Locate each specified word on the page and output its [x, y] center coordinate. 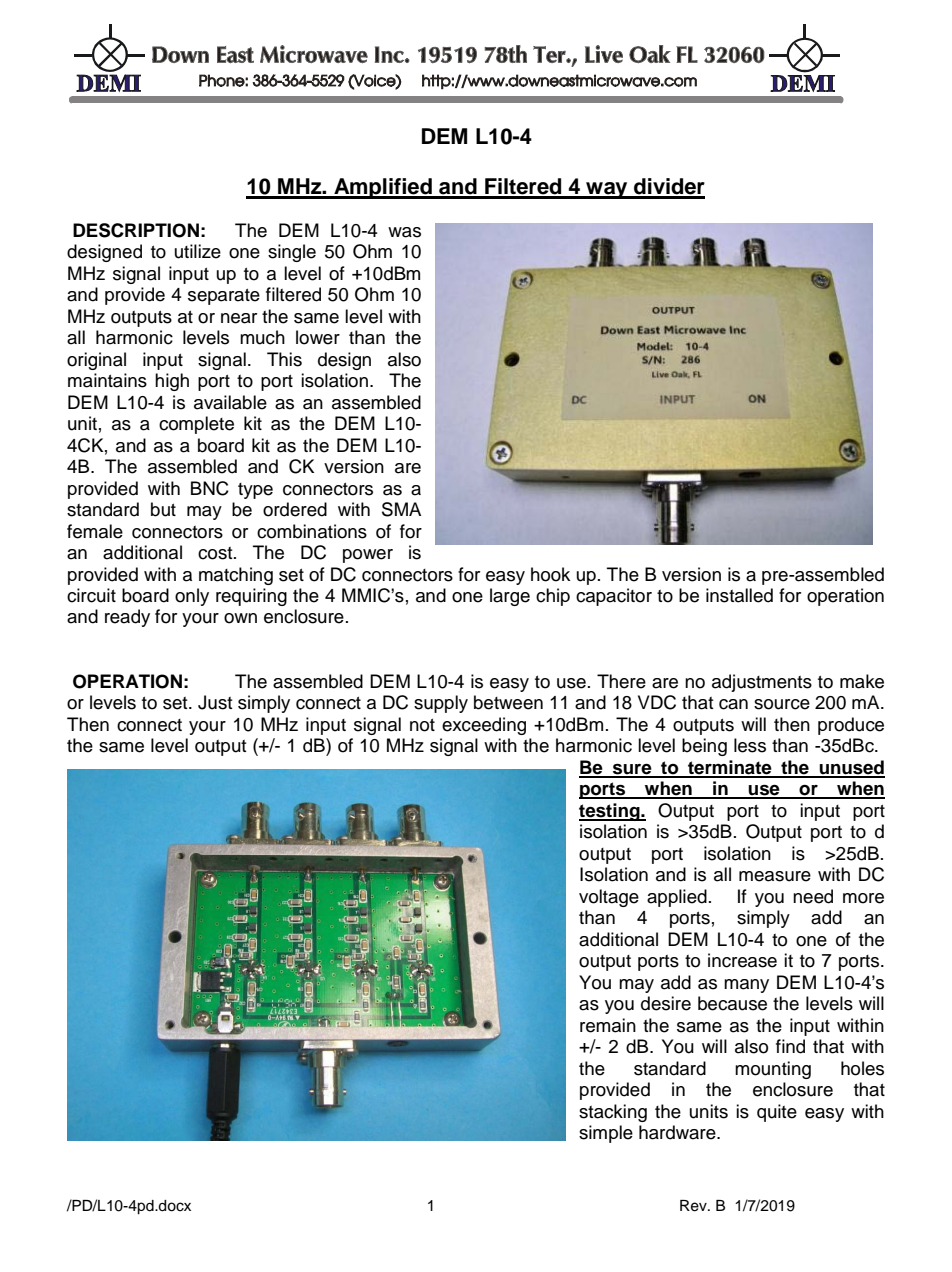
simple [606, 1134]
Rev [694, 1206]
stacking [613, 1113]
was [404, 232]
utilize [198, 251]
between [508, 702]
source [782, 704]
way [607, 190]
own [240, 618]
